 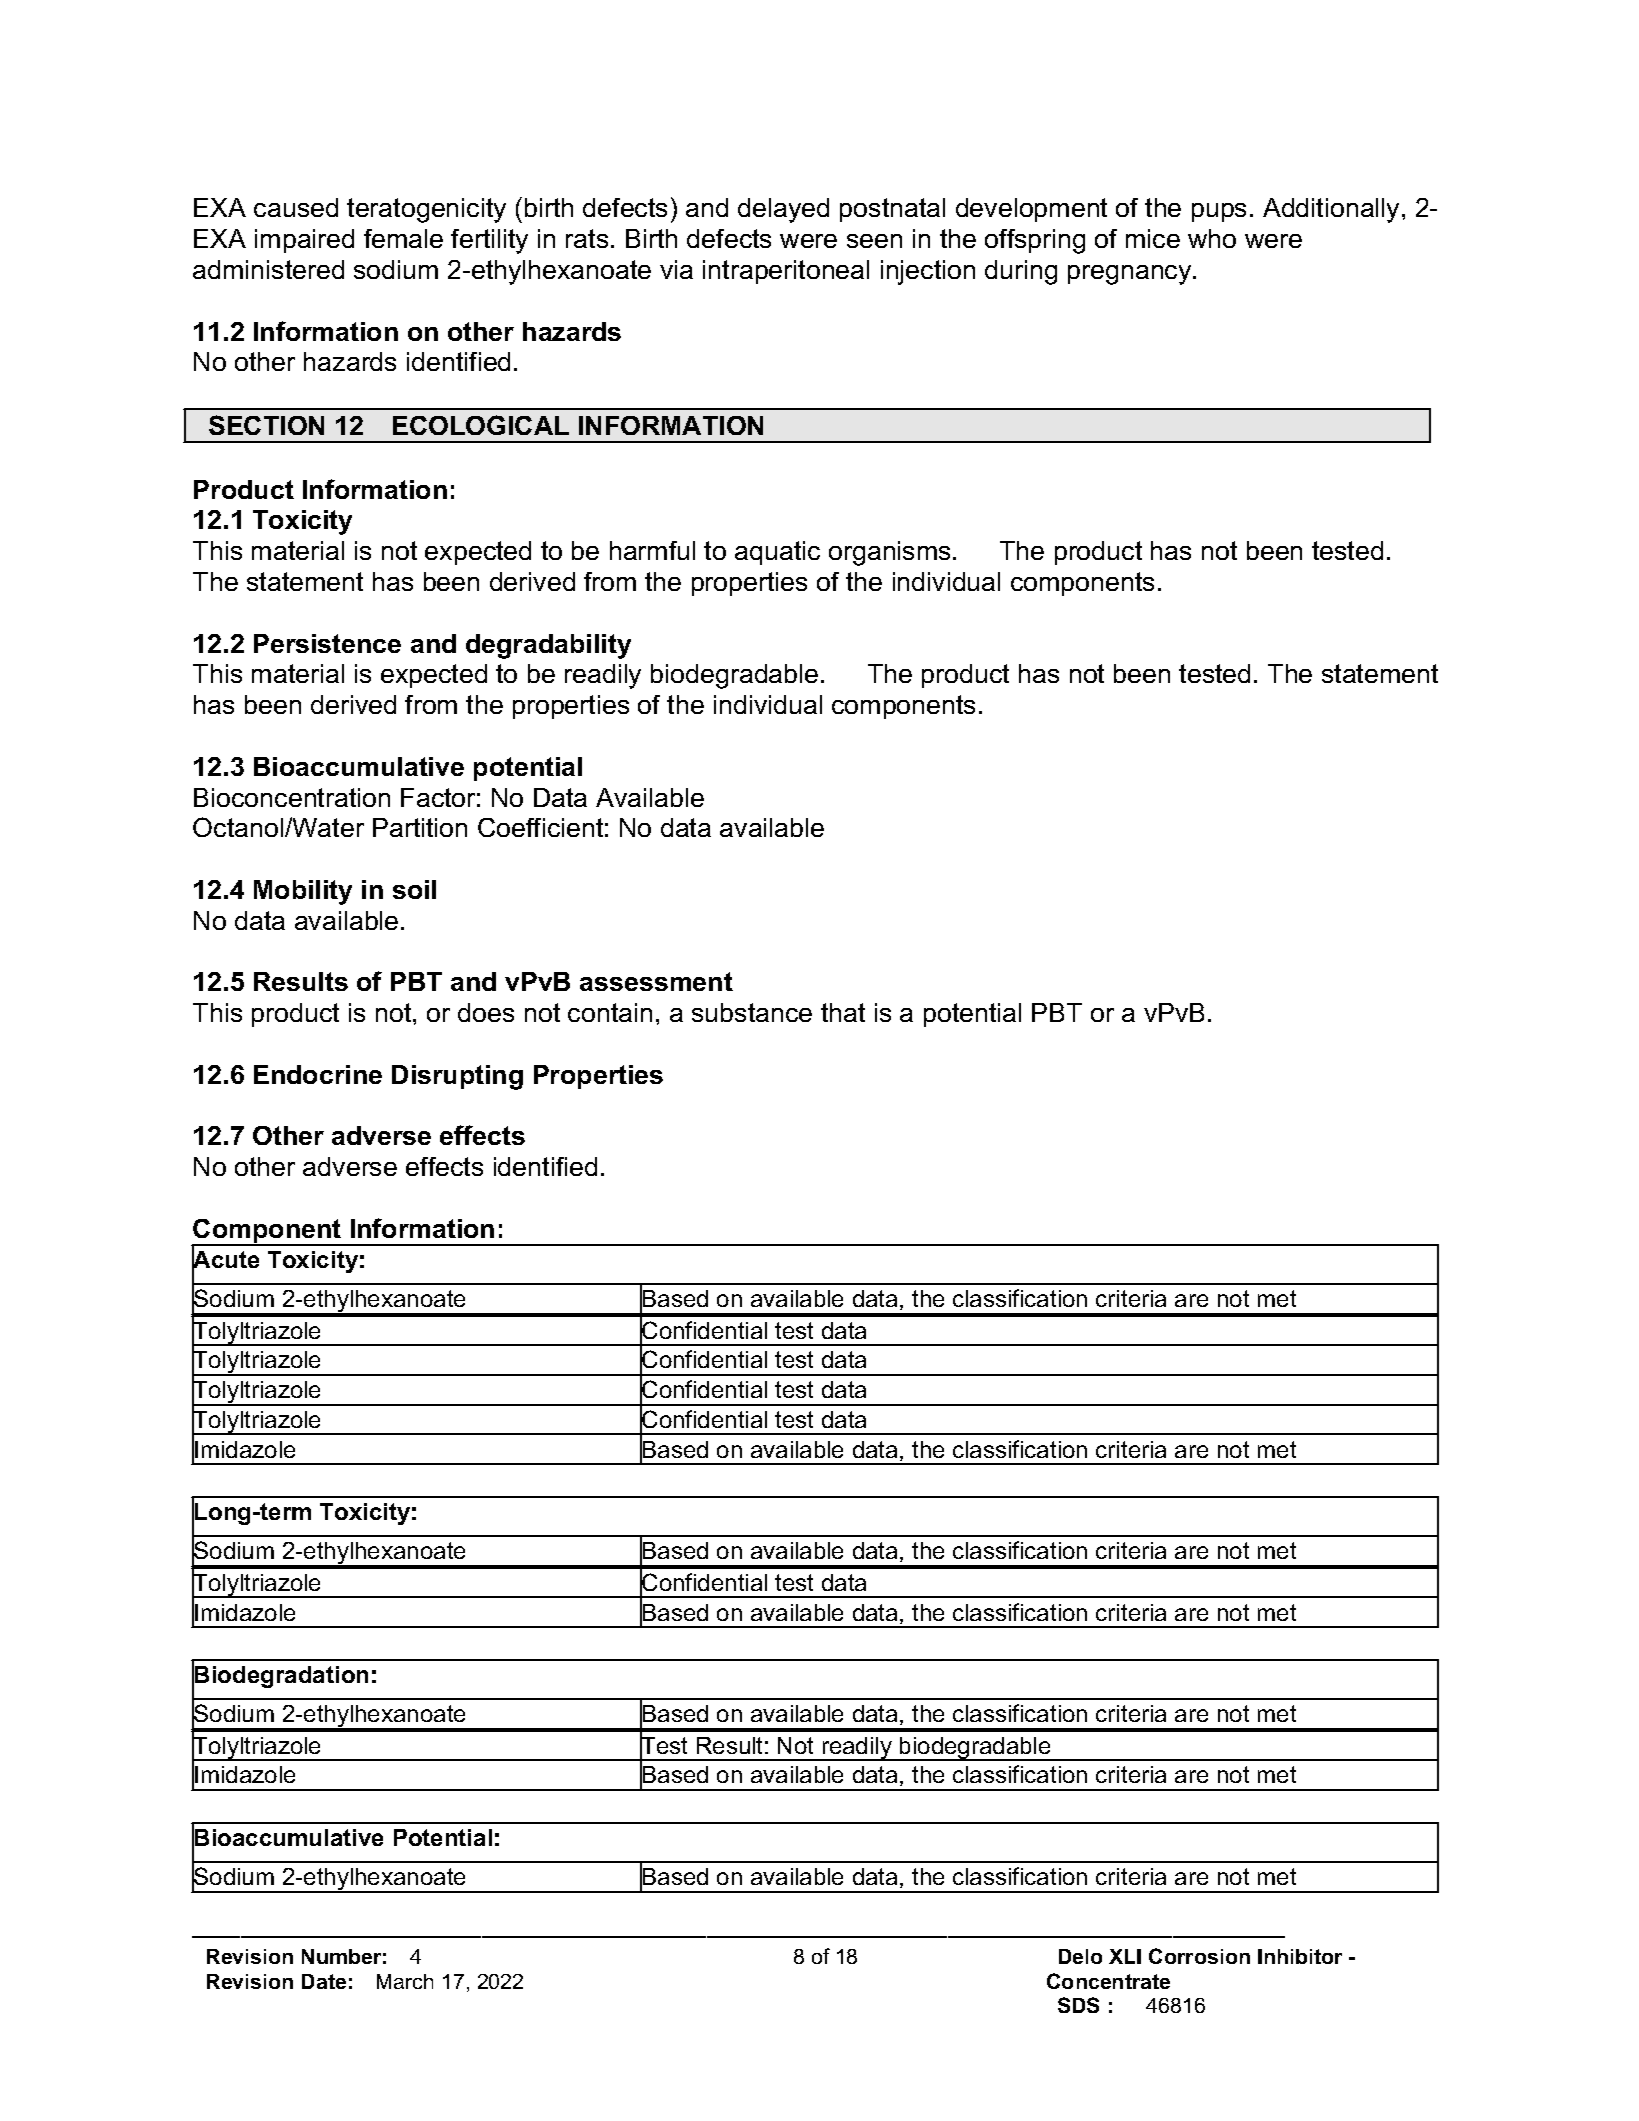 I want to click on Persistence, so click(x=327, y=643).
